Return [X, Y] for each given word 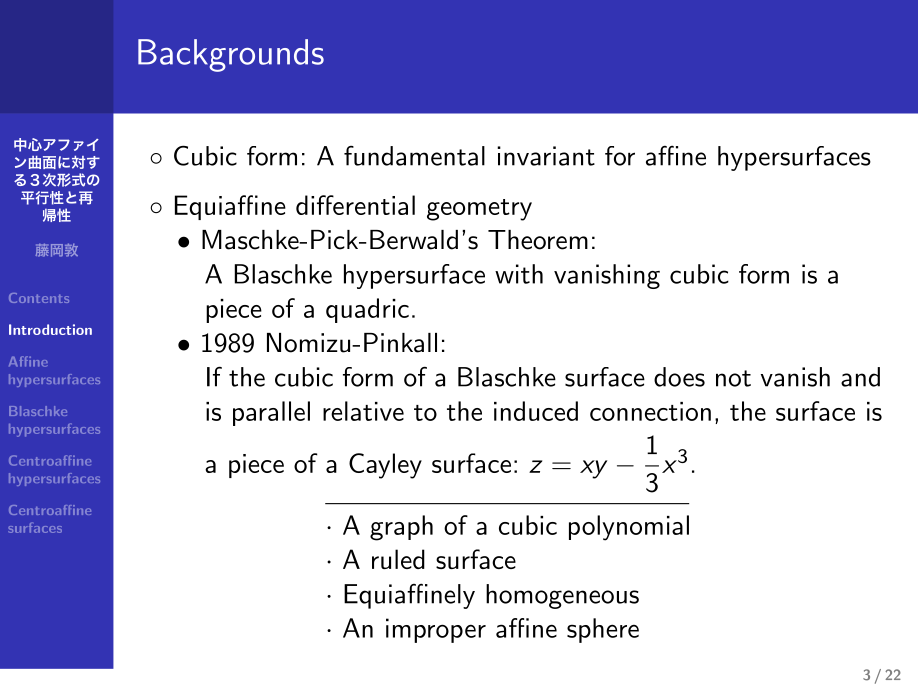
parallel [271, 413]
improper [436, 630]
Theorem [538, 240]
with [519, 274]
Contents [39, 298]
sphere [603, 630]
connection [650, 411]
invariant [546, 156]
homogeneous [562, 596]
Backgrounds [231, 55]
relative [363, 411]
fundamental [414, 156]
